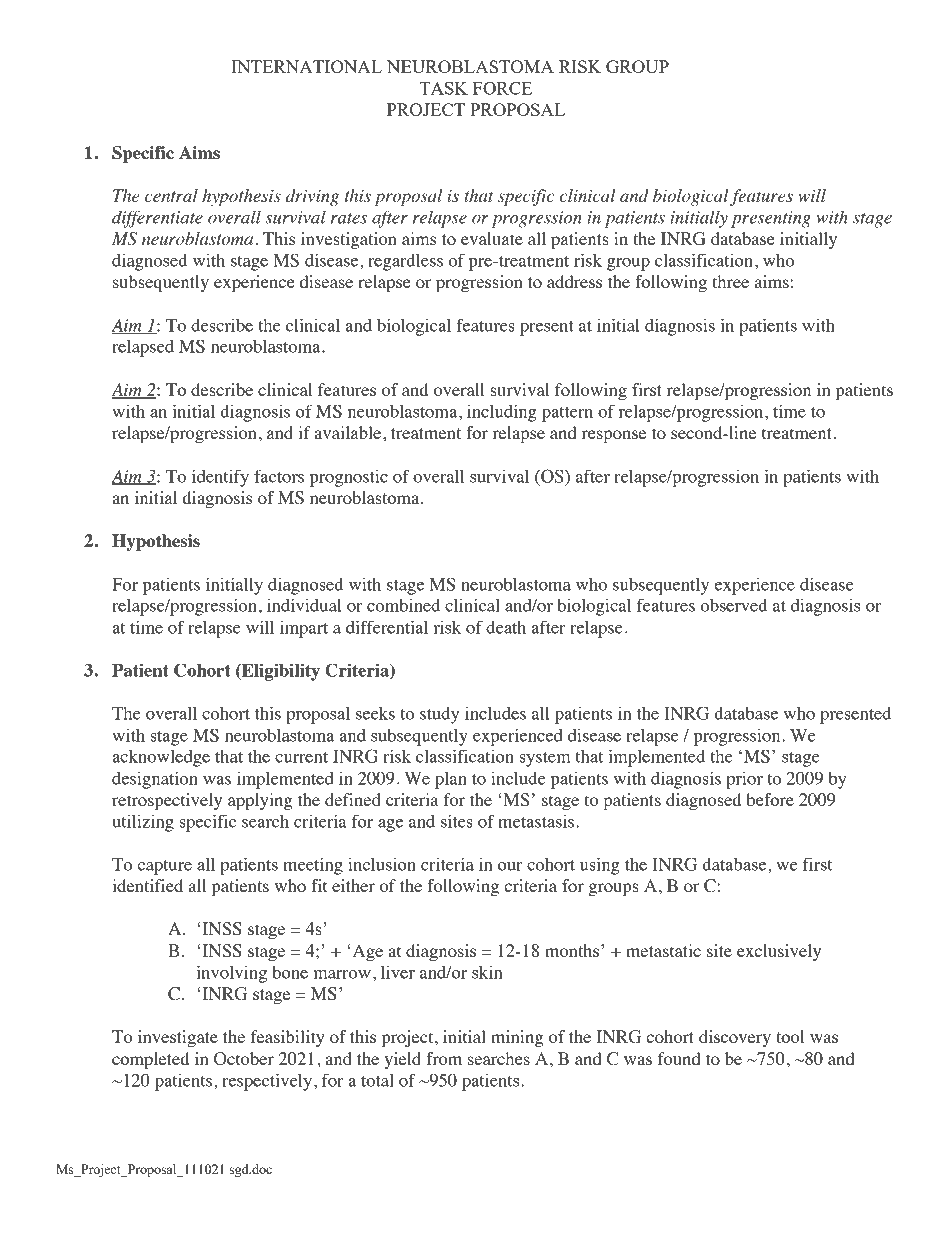 The height and width of the screenshot is (1233, 952). Describe the element at coordinates (614, 436) in the screenshot. I see `response` at that location.
